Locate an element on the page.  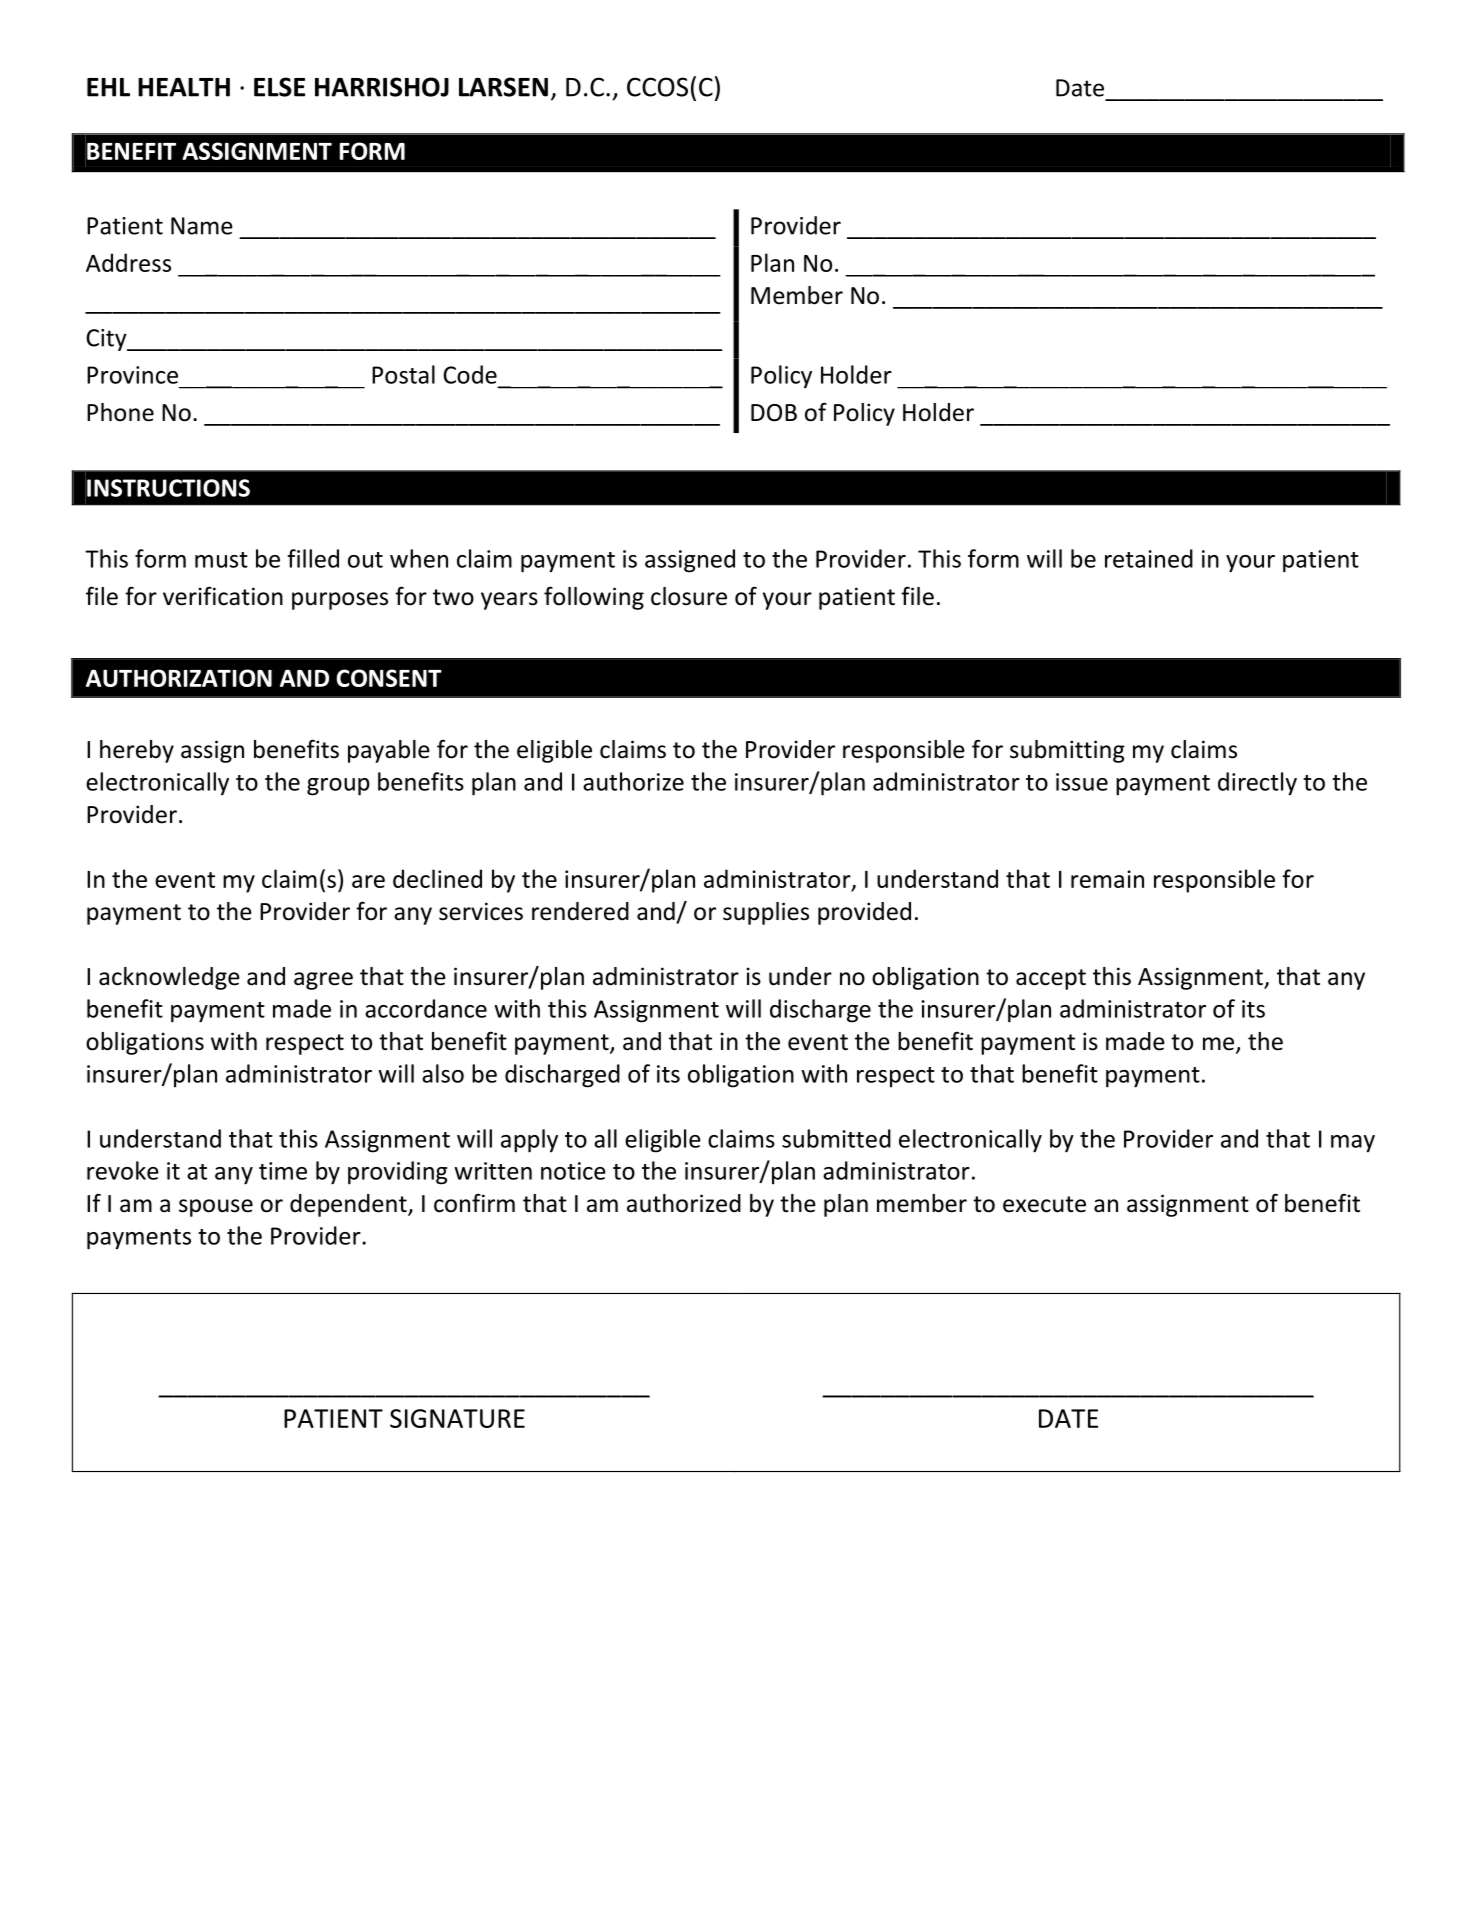
accept is located at coordinates (1051, 979).
